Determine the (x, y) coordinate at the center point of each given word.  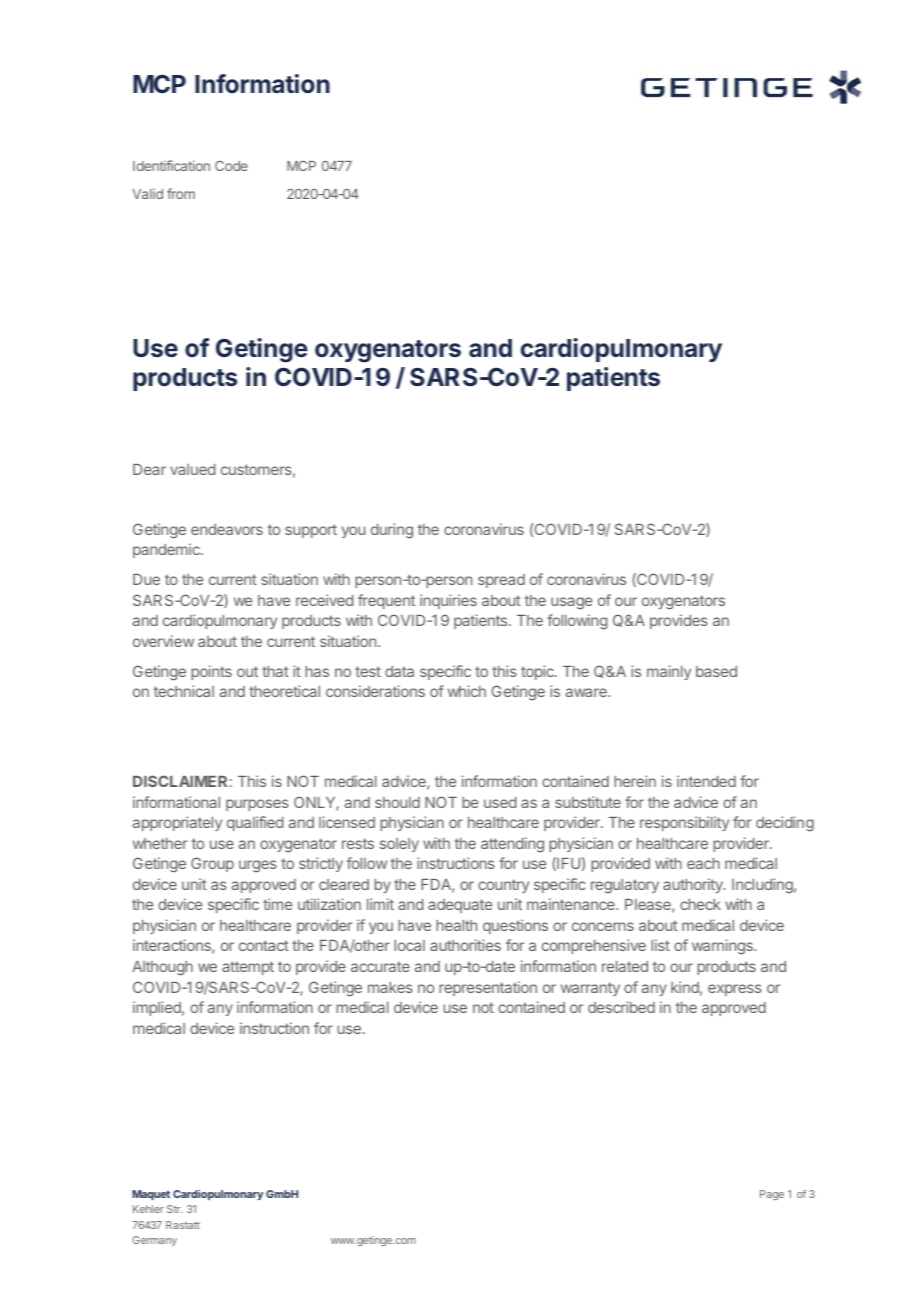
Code (231, 166)
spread (501, 581)
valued (192, 469)
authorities (465, 945)
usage (571, 603)
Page (772, 1195)
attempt (248, 968)
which (467, 691)
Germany (155, 1241)
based (716, 671)
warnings (723, 947)
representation (488, 988)
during (392, 531)
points (211, 672)
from (181, 193)
